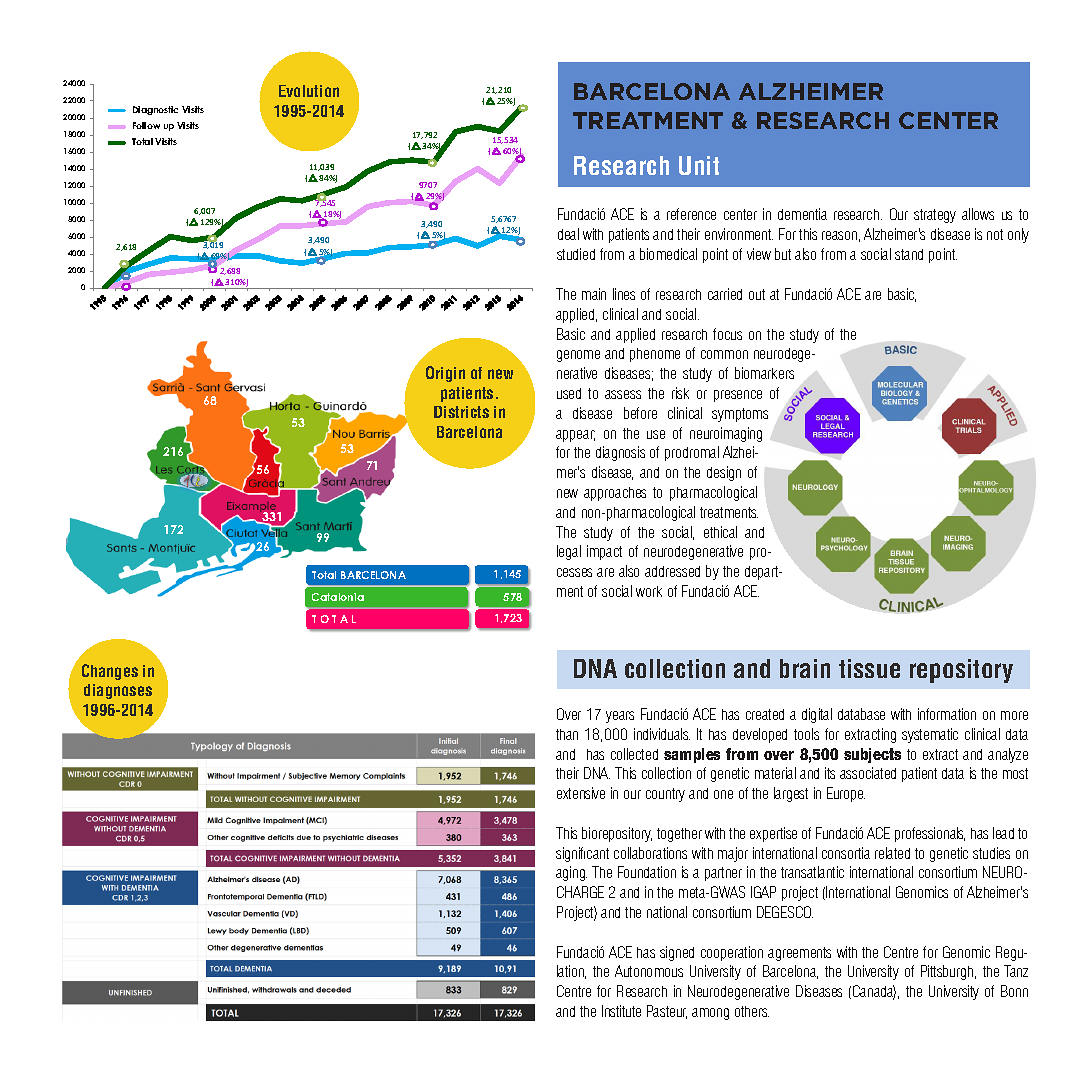  What do you see at coordinates (935, 216) in the document?
I see `strategy` at bounding box center [935, 216].
